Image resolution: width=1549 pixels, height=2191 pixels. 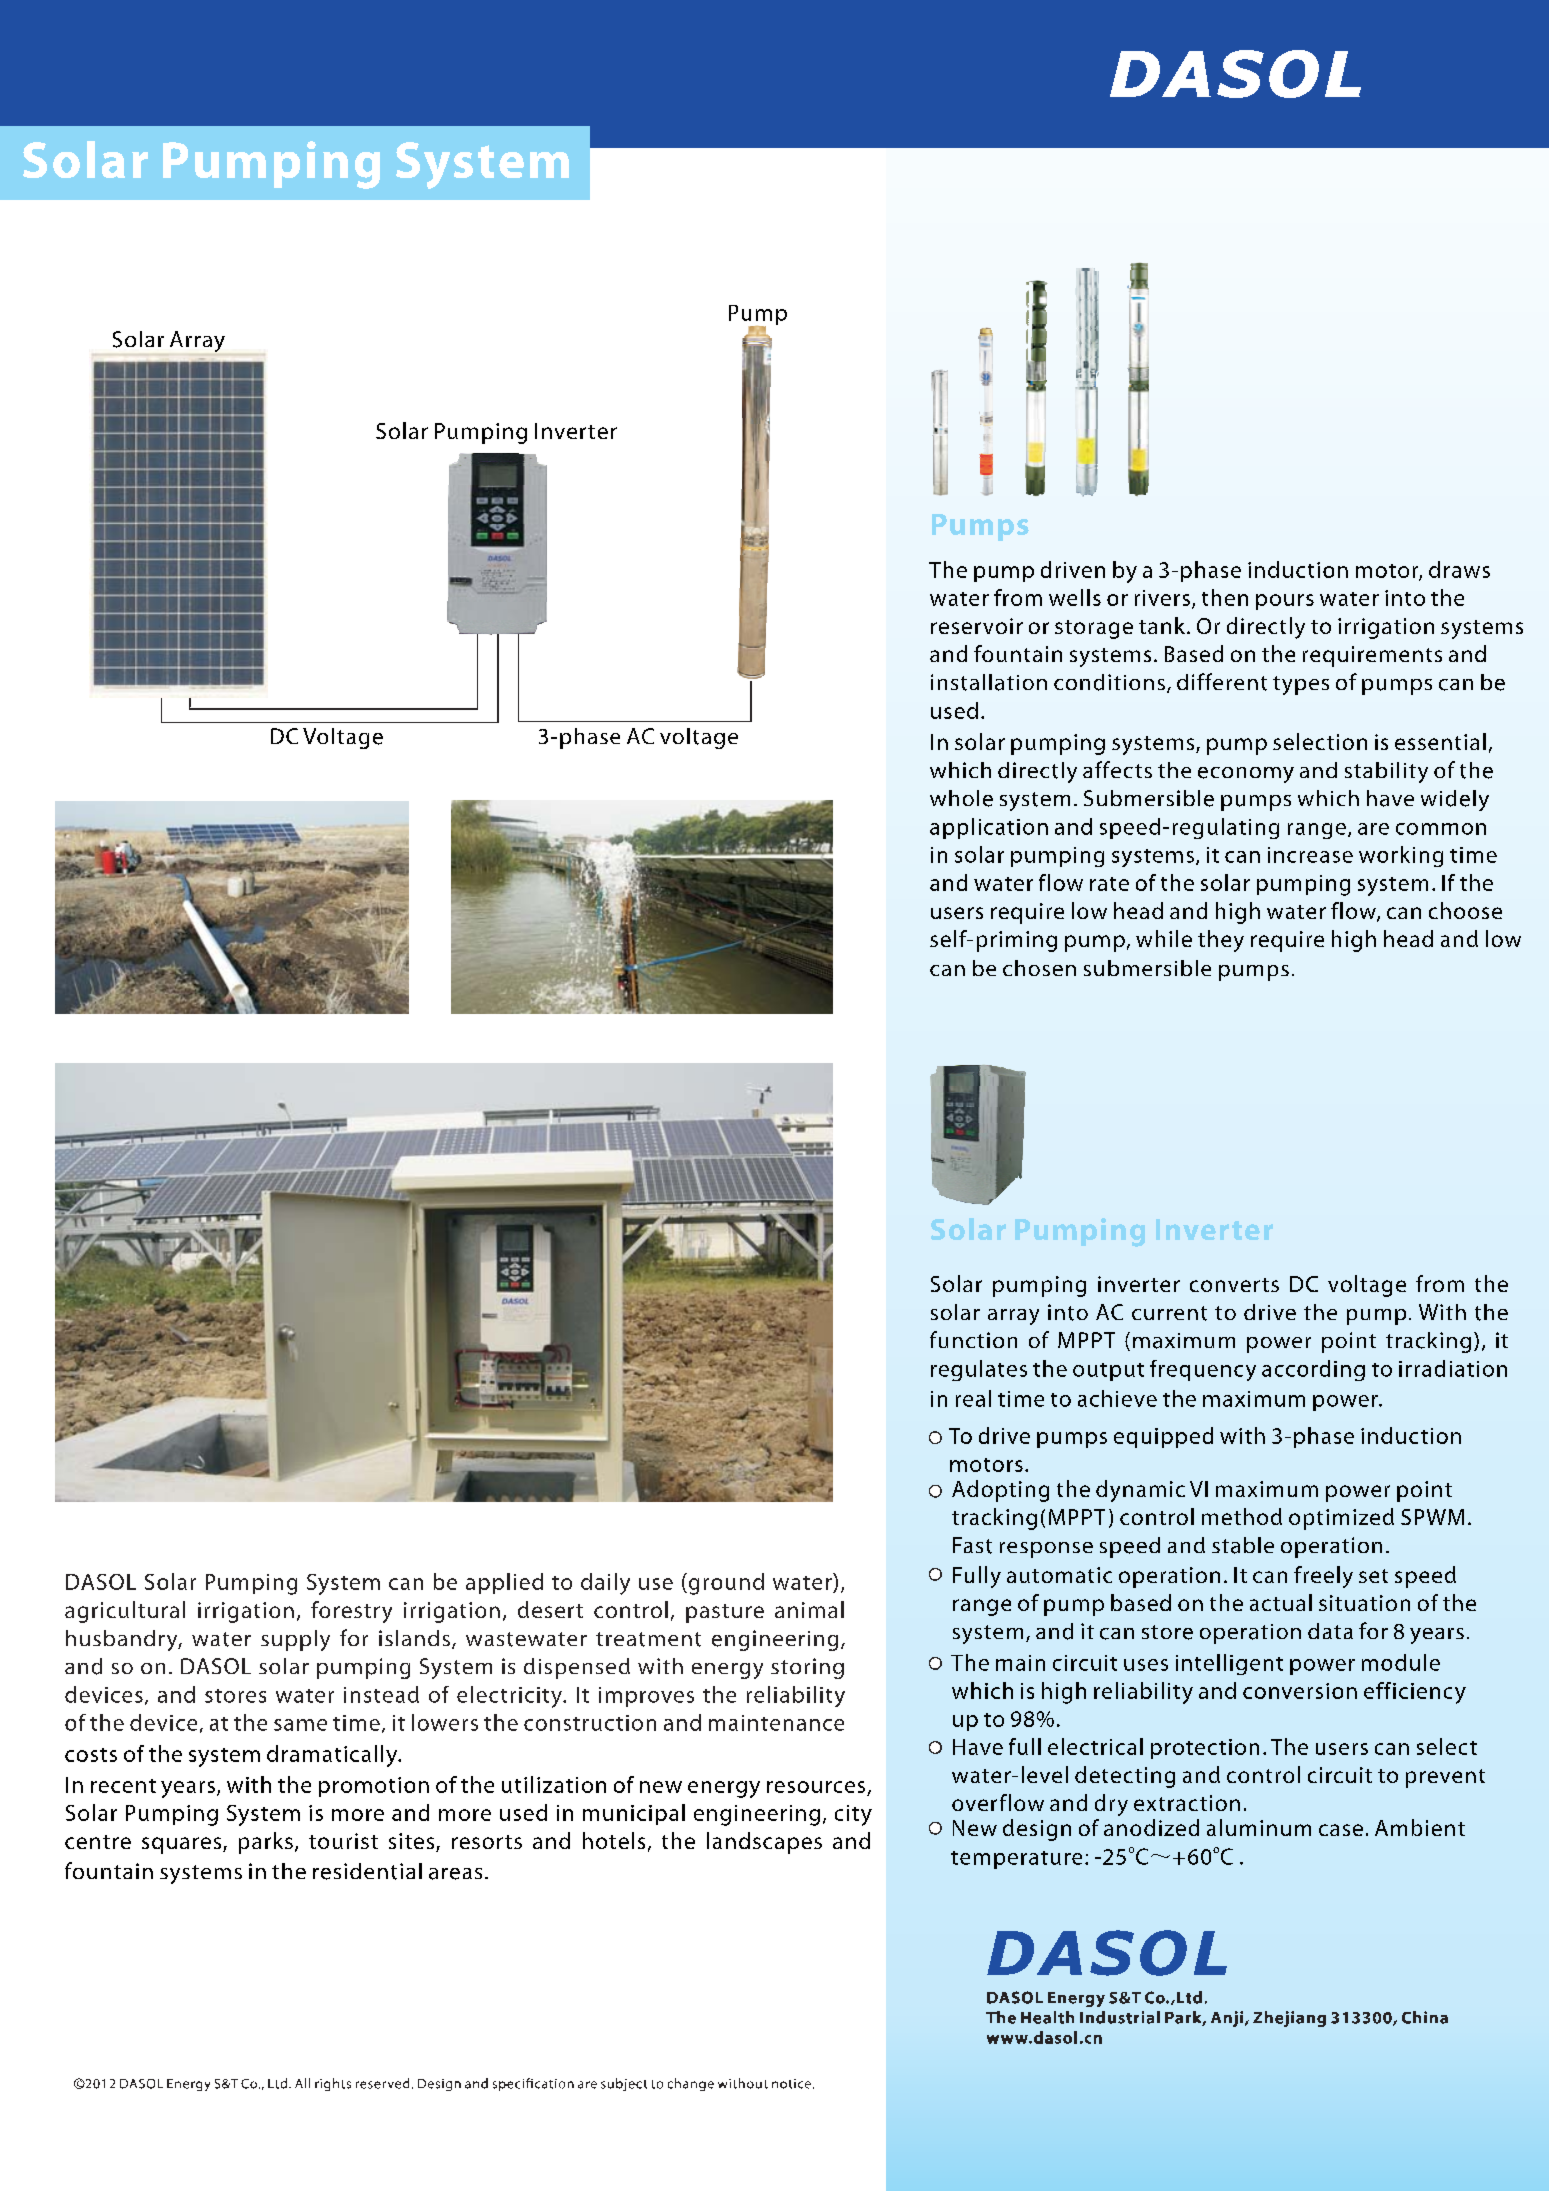 What do you see at coordinates (989, 682) in the image?
I see `installation` at bounding box center [989, 682].
